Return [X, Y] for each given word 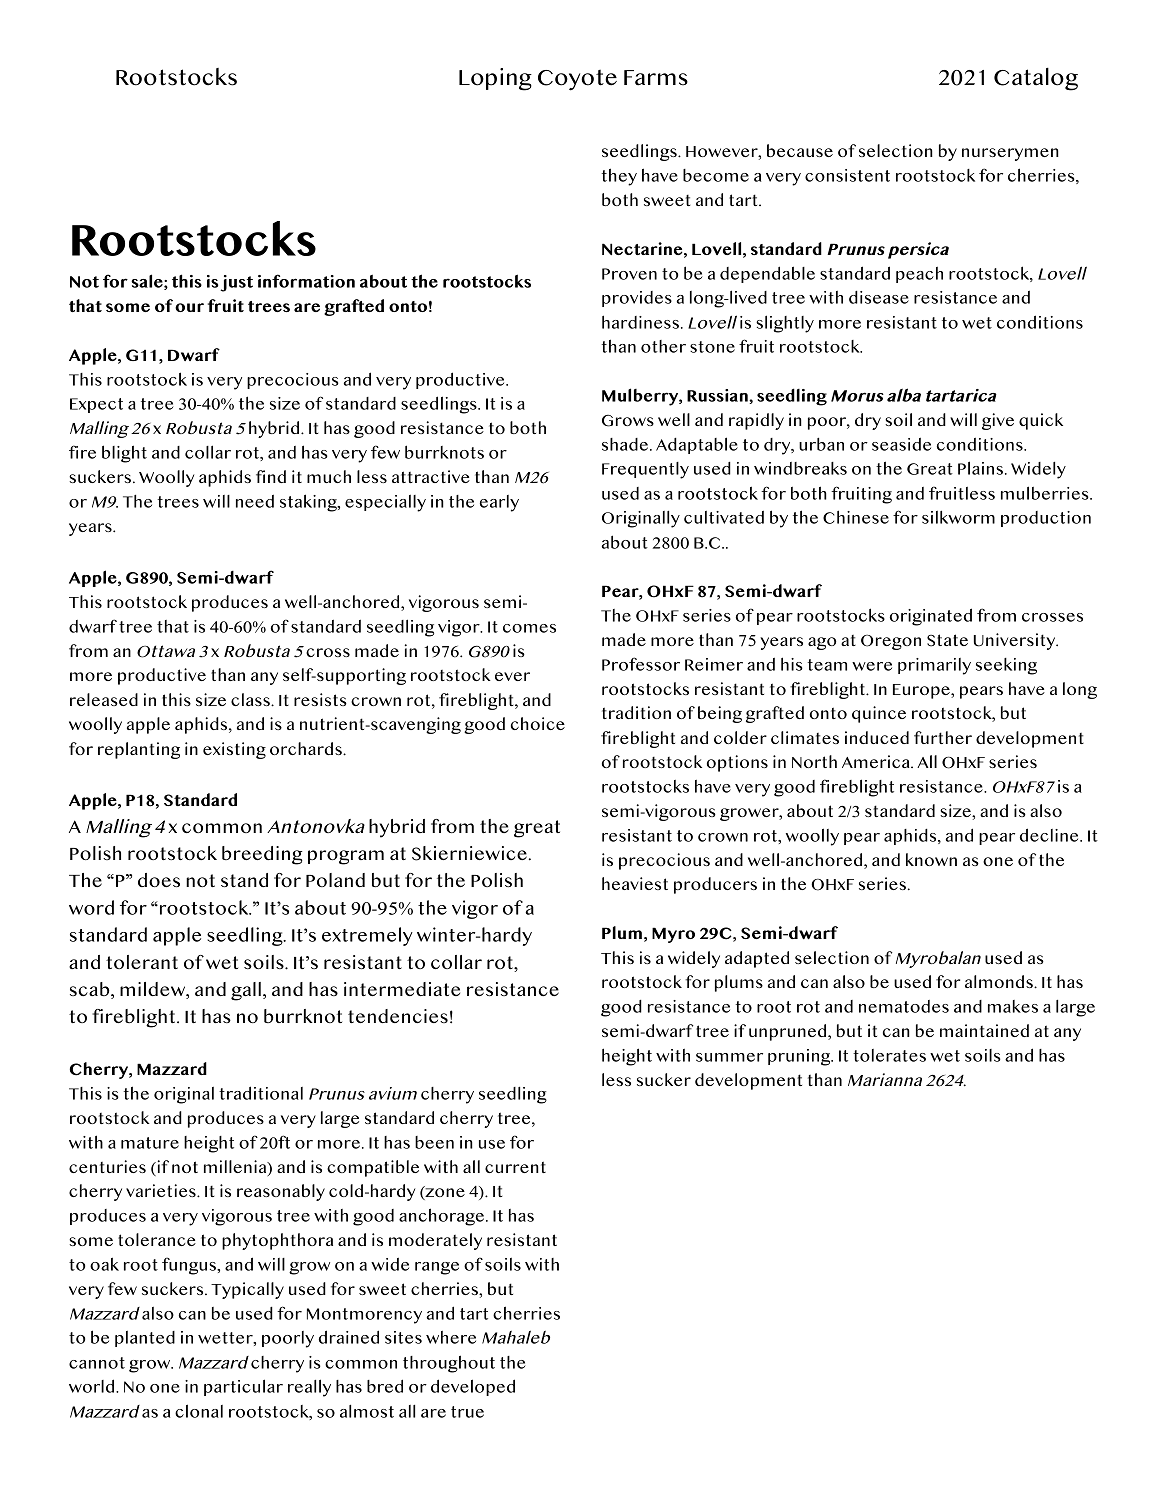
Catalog [1036, 79]
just [236, 283]
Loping [495, 79]
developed [473, 1387]
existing [234, 750]
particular [243, 1387]
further [943, 737]
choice [538, 723]
